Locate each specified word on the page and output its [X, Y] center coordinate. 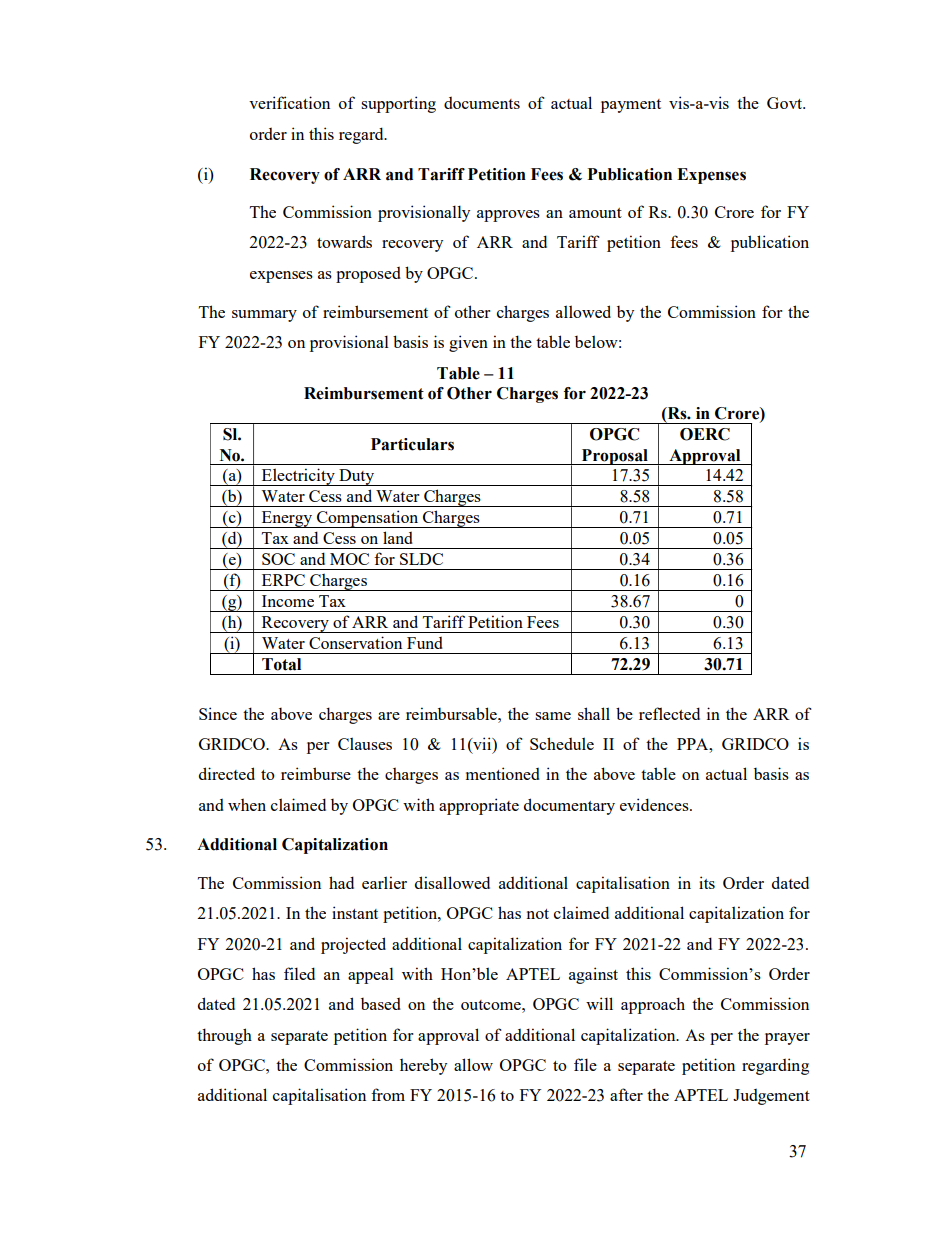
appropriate [479, 806]
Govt [786, 103]
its [707, 882]
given [468, 343]
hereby [423, 1066]
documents [482, 103]
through [224, 1036]
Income [288, 601]
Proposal [615, 457]
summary [264, 316]
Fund [425, 643]
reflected [669, 713]
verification [289, 102]
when [247, 805]
